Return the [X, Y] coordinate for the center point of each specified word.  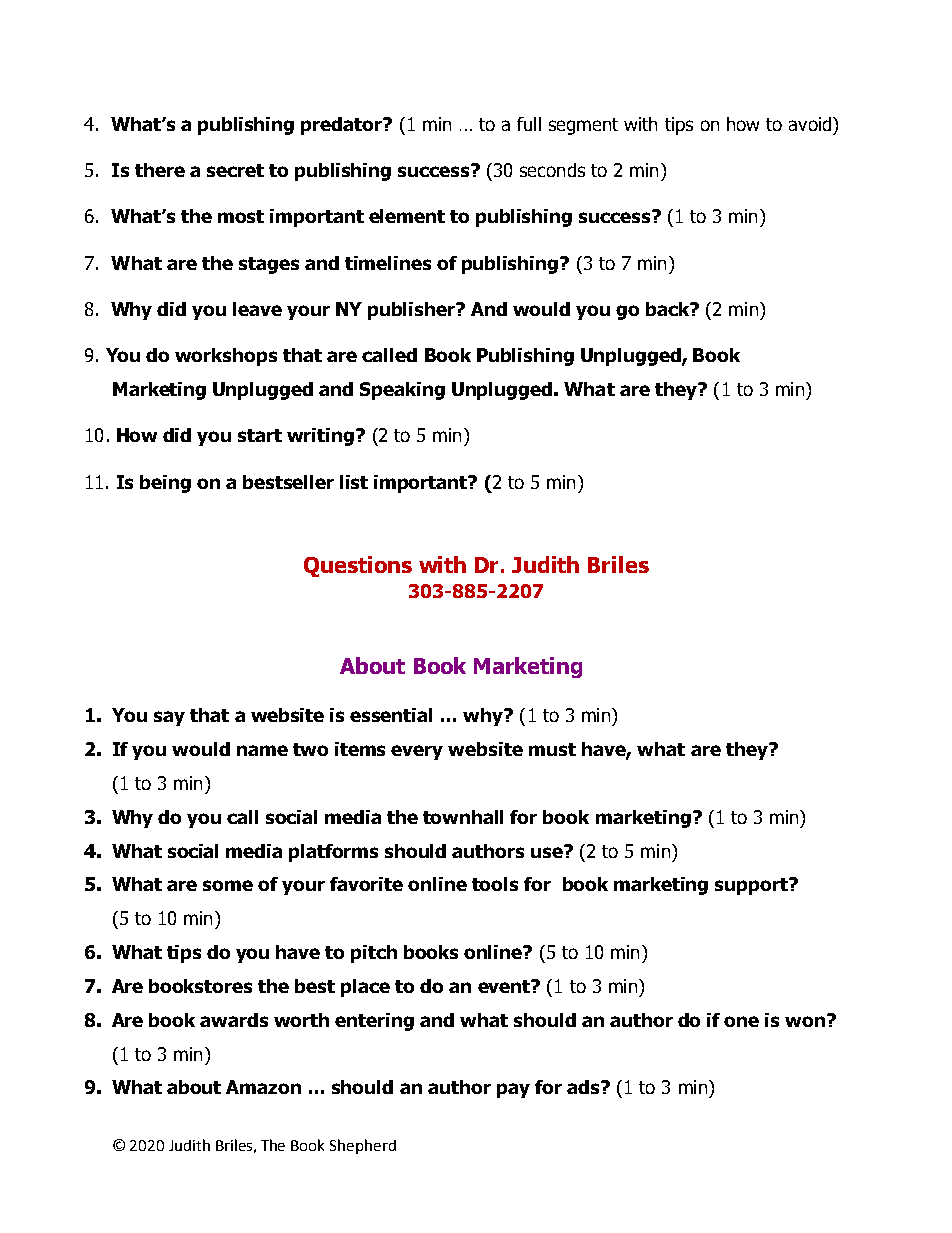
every [417, 752]
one [741, 1021]
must [552, 749]
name [262, 750]
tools [495, 884]
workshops [226, 357]
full [529, 124]
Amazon [263, 1087]
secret [235, 170]
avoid [810, 124]
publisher [413, 311]
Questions [358, 566]
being [165, 484]
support [752, 886]
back [669, 309]
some [228, 885]
